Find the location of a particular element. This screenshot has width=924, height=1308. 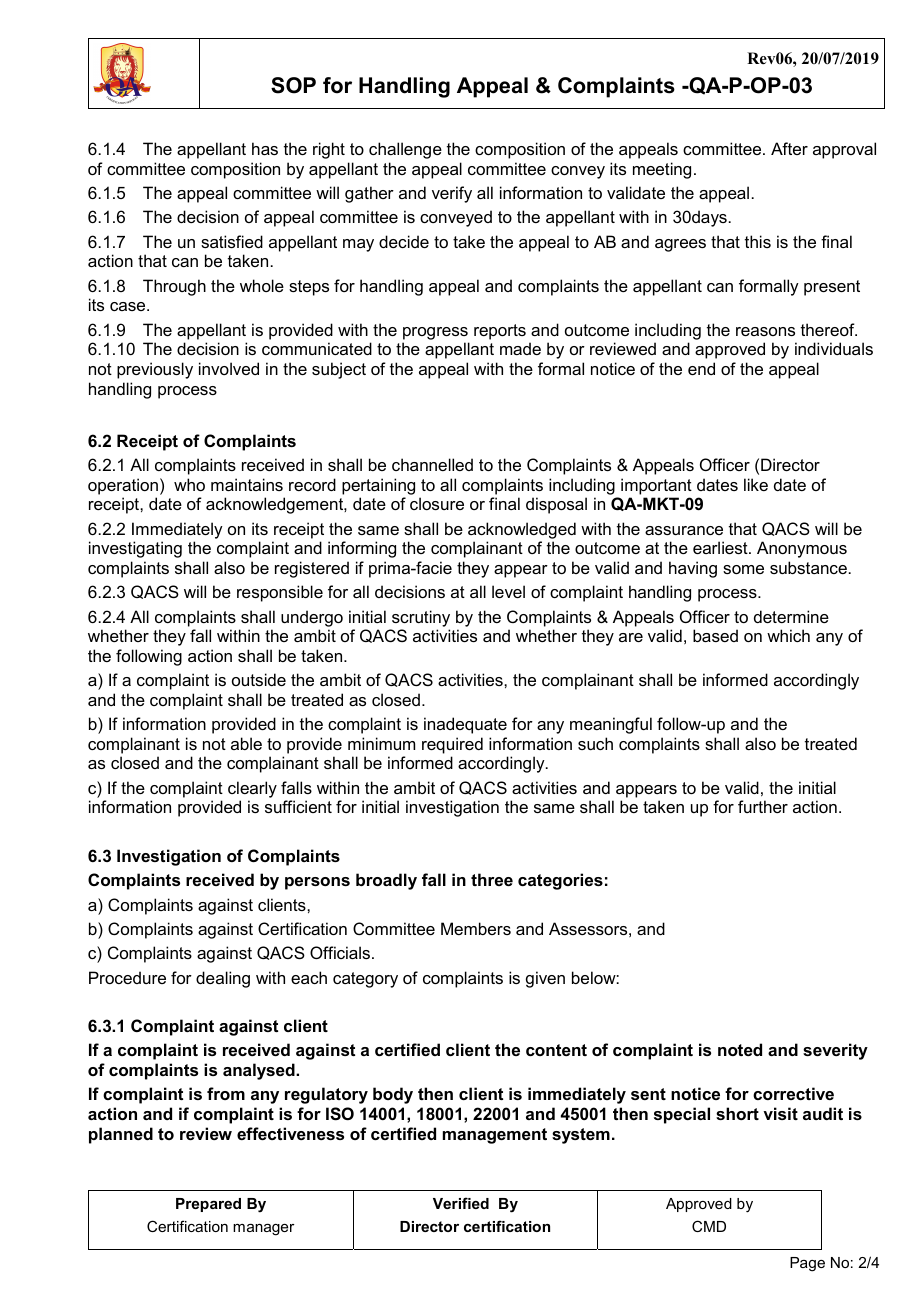

Prepared is located at coordinates (208, 1205).
